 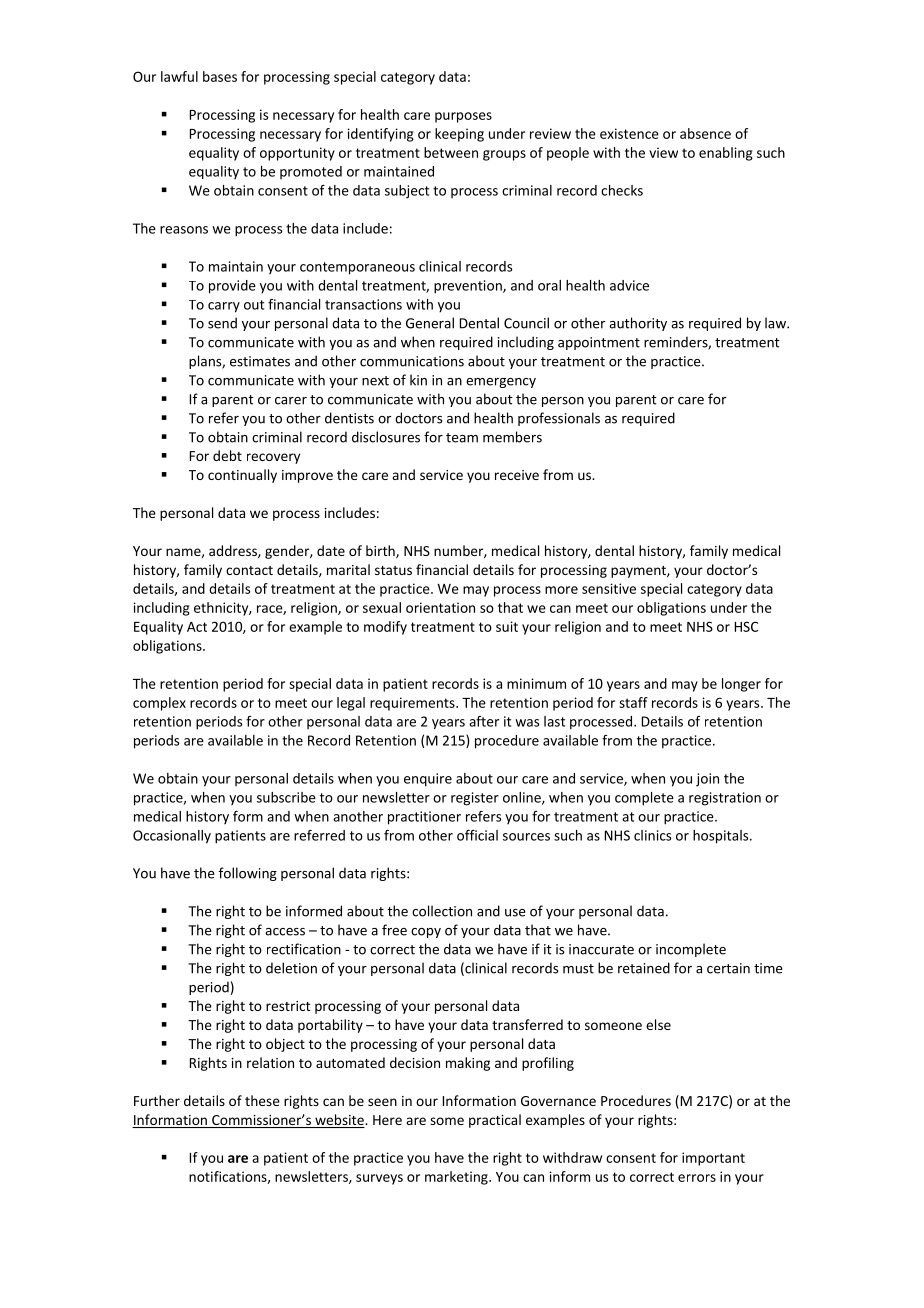 I want to click on orientation, so click(x=440, y=607).
